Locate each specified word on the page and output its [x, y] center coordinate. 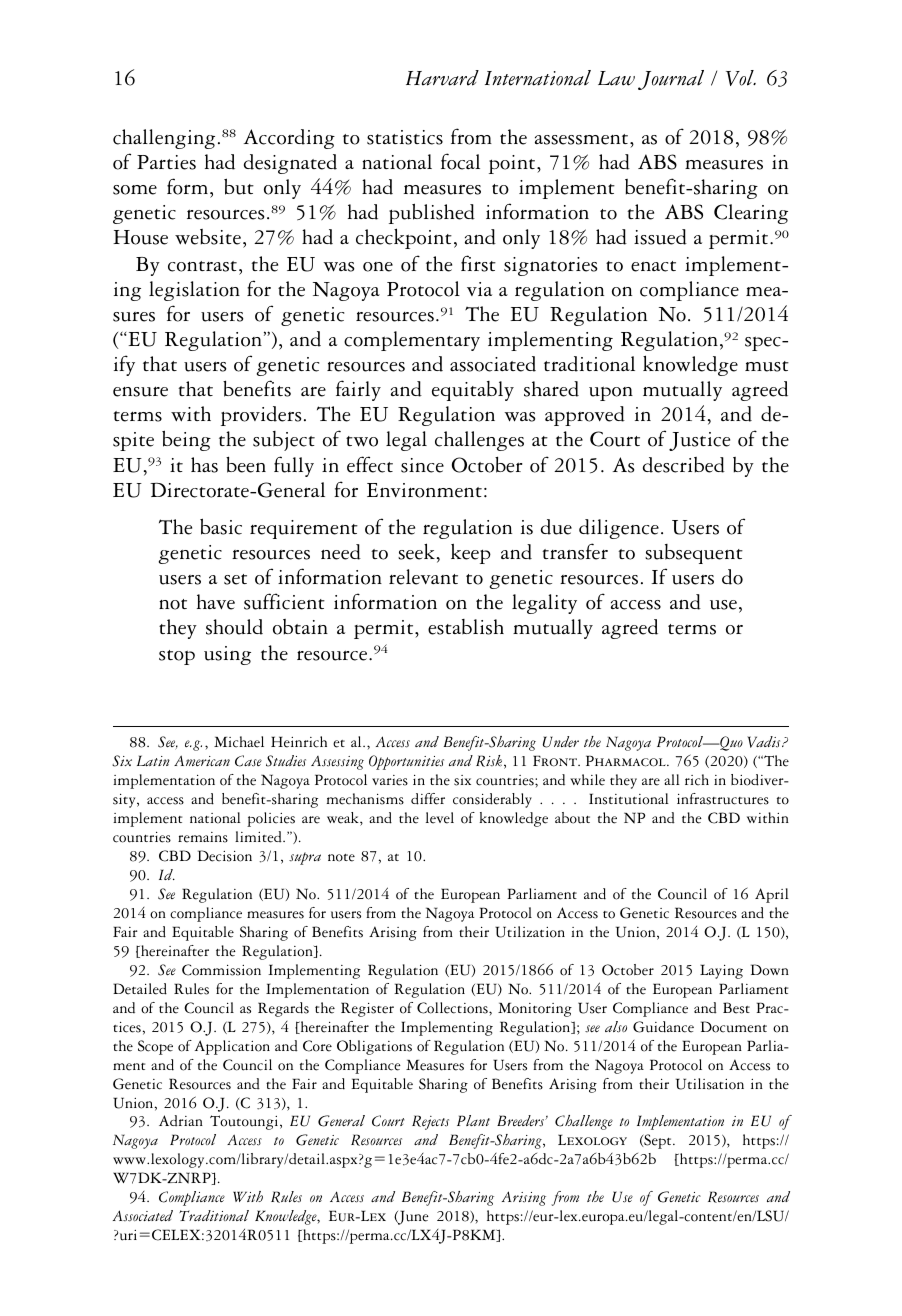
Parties [166, 162]
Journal [671, 80]
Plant [473, 1120]
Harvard [442, 78]
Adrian [181, 1121]
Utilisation [710, 1084]
